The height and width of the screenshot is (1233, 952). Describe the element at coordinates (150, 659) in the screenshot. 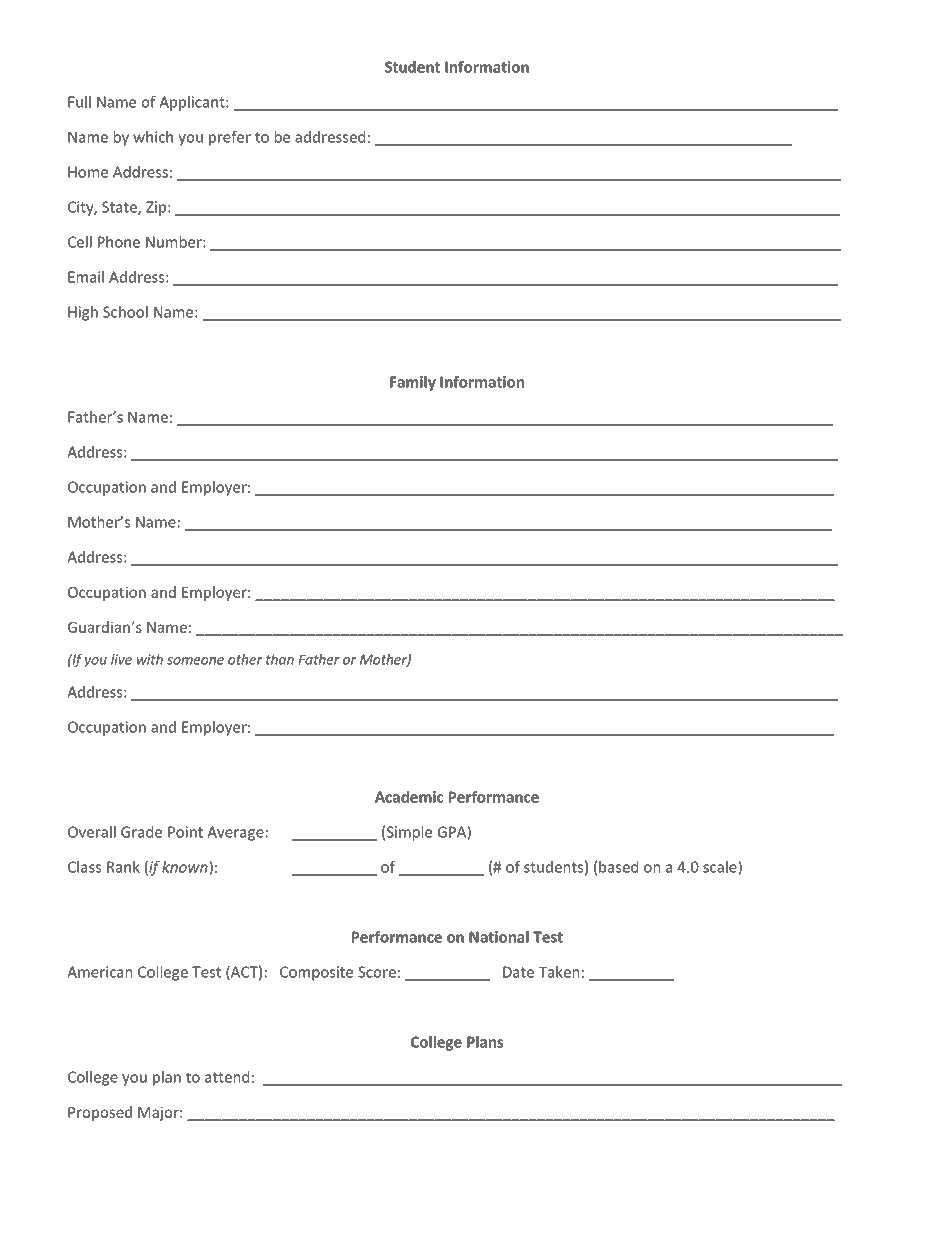

I see `with` at that location.
